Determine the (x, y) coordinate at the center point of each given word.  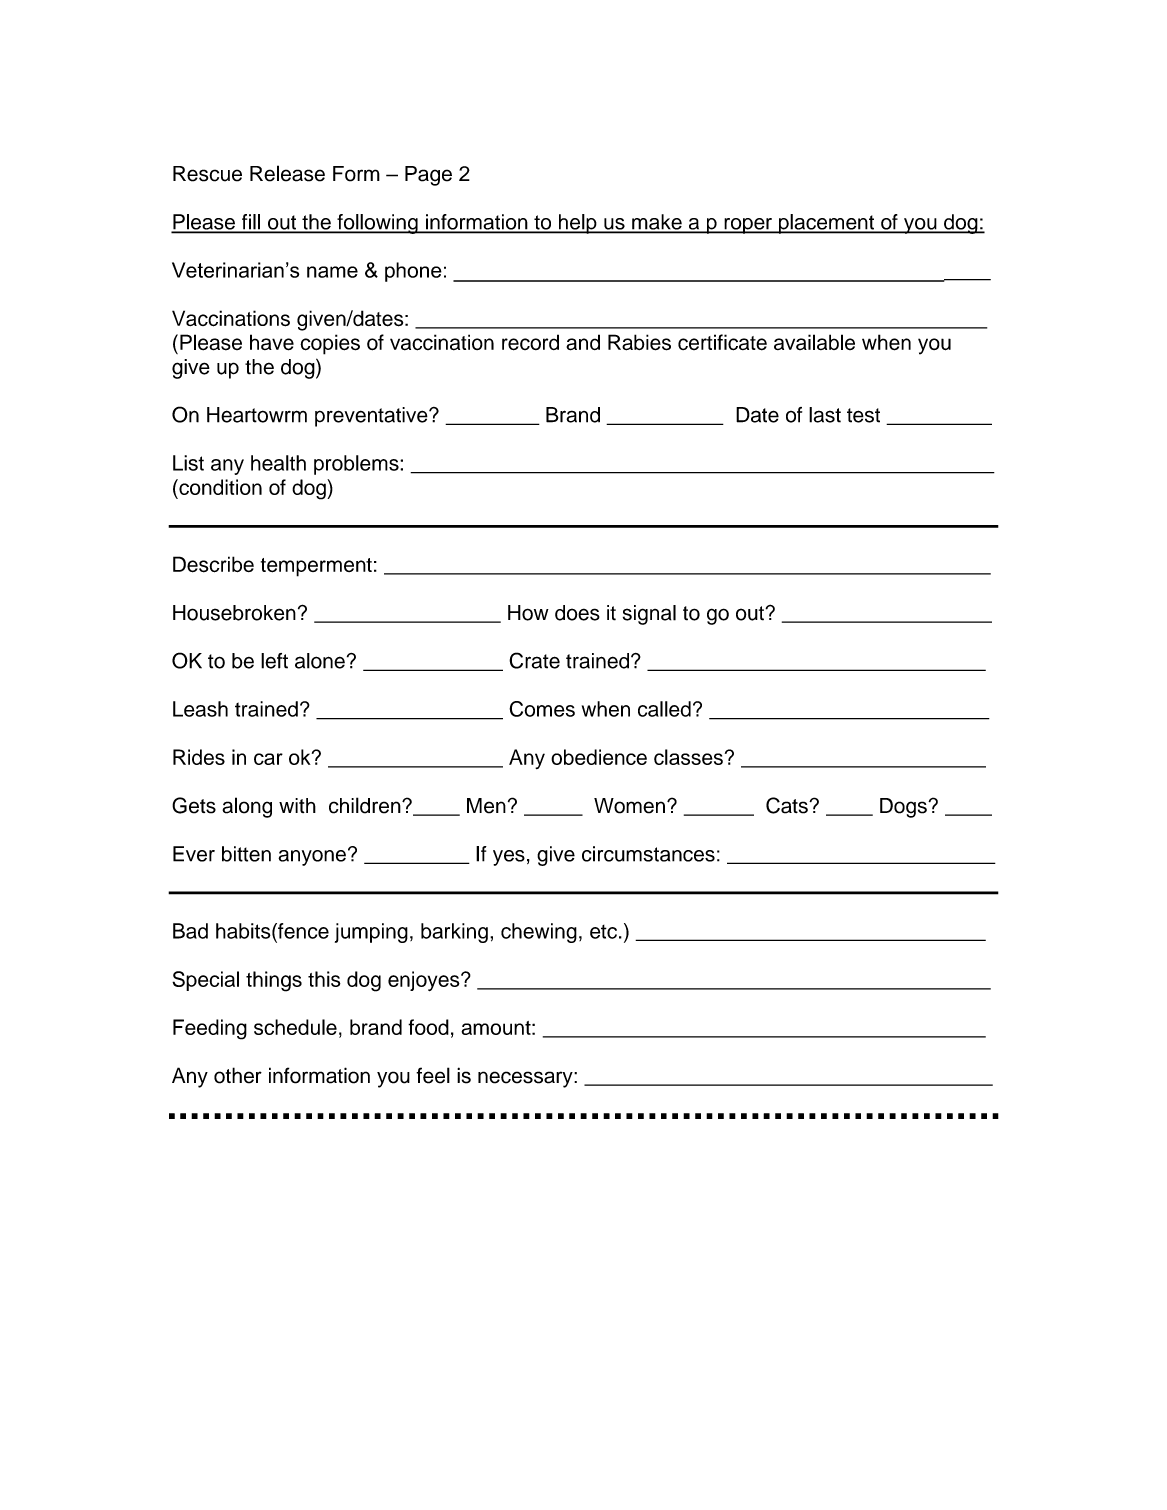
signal (649, 615)
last (825, 415)
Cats (788, 805)
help (577, 224)
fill (250, 223)
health (278, 463)
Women (629, 806)
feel (433, 1075)
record (530, 342)
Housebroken (234, 613)
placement (827, 224)
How (528, 613)
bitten (246, 854)
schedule (295, 1027)
